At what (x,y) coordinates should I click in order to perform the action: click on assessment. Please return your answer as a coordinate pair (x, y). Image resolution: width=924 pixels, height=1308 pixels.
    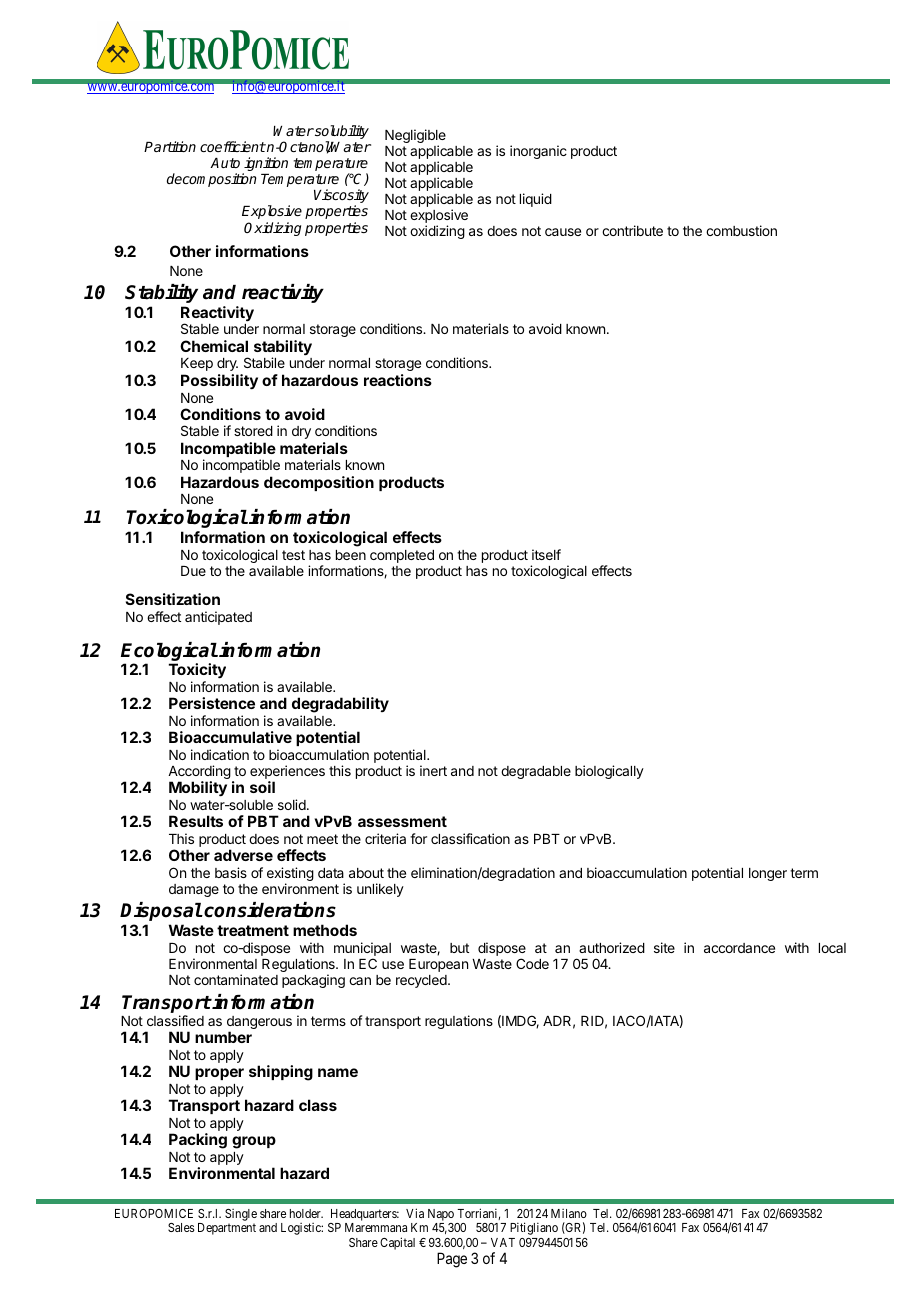
    Looking at the image, I should click on (402, 821).
